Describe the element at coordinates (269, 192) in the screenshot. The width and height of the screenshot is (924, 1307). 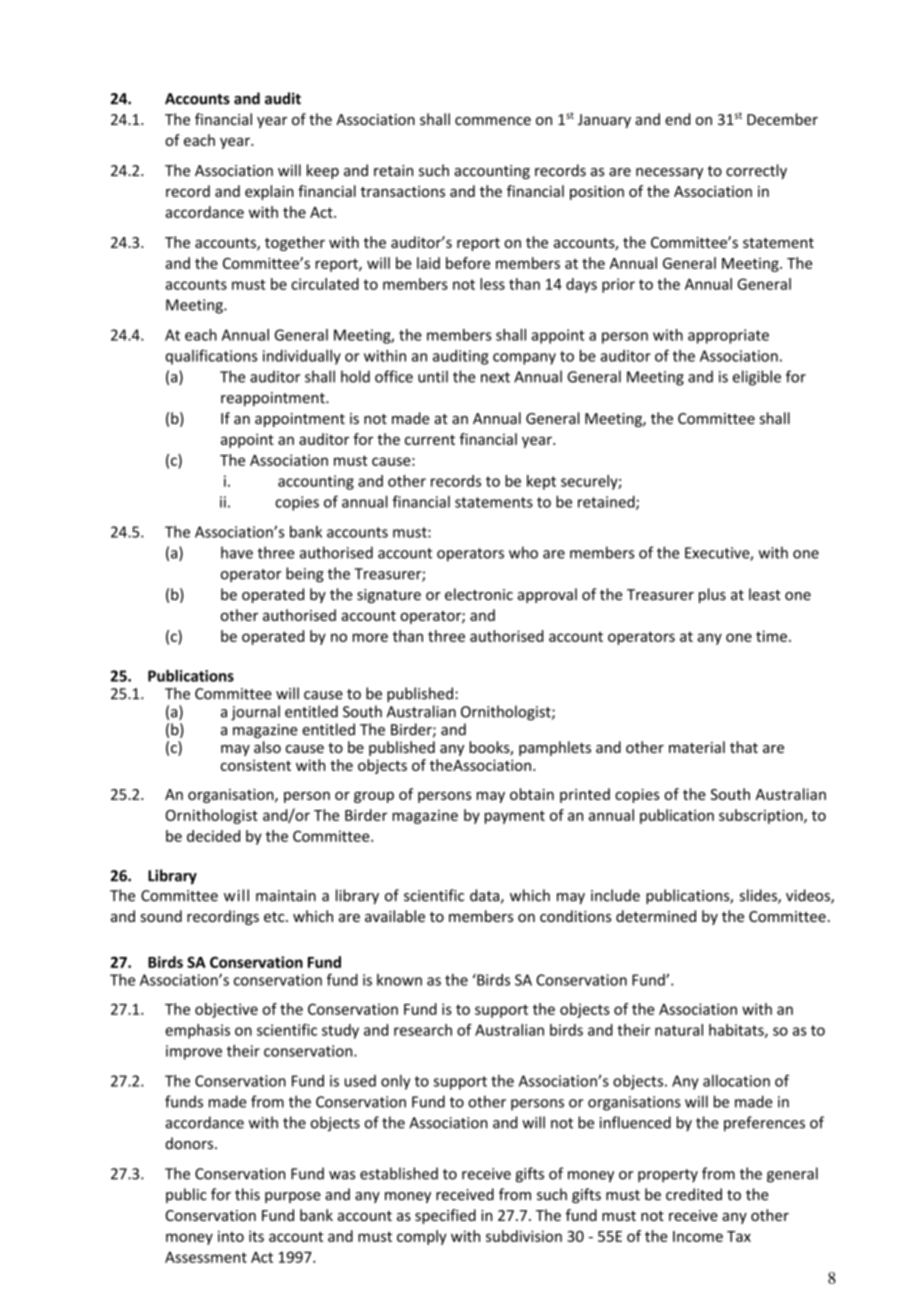
I see `explain` at that location.
